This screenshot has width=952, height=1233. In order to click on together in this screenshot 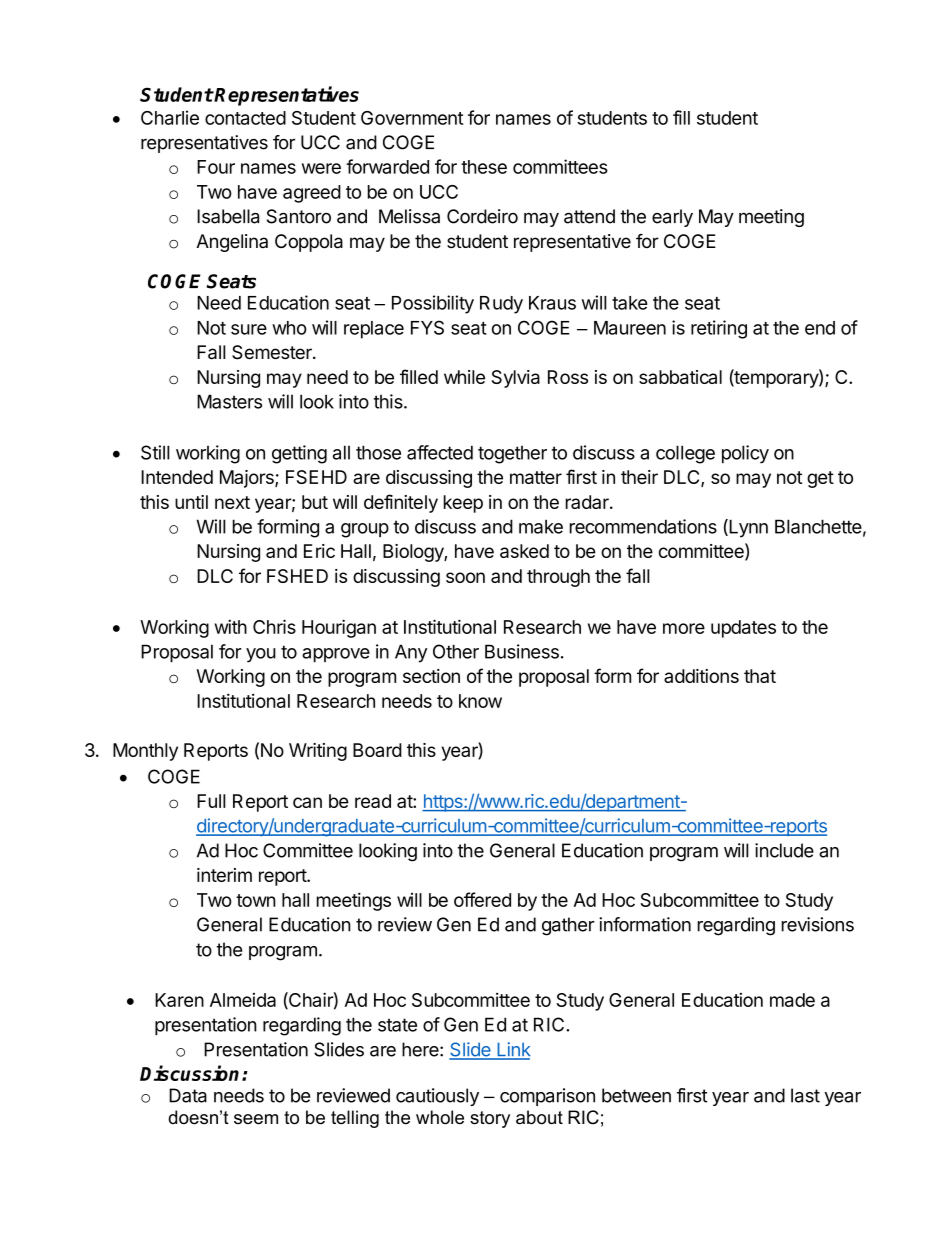, I will do `click(512, 455)`.
